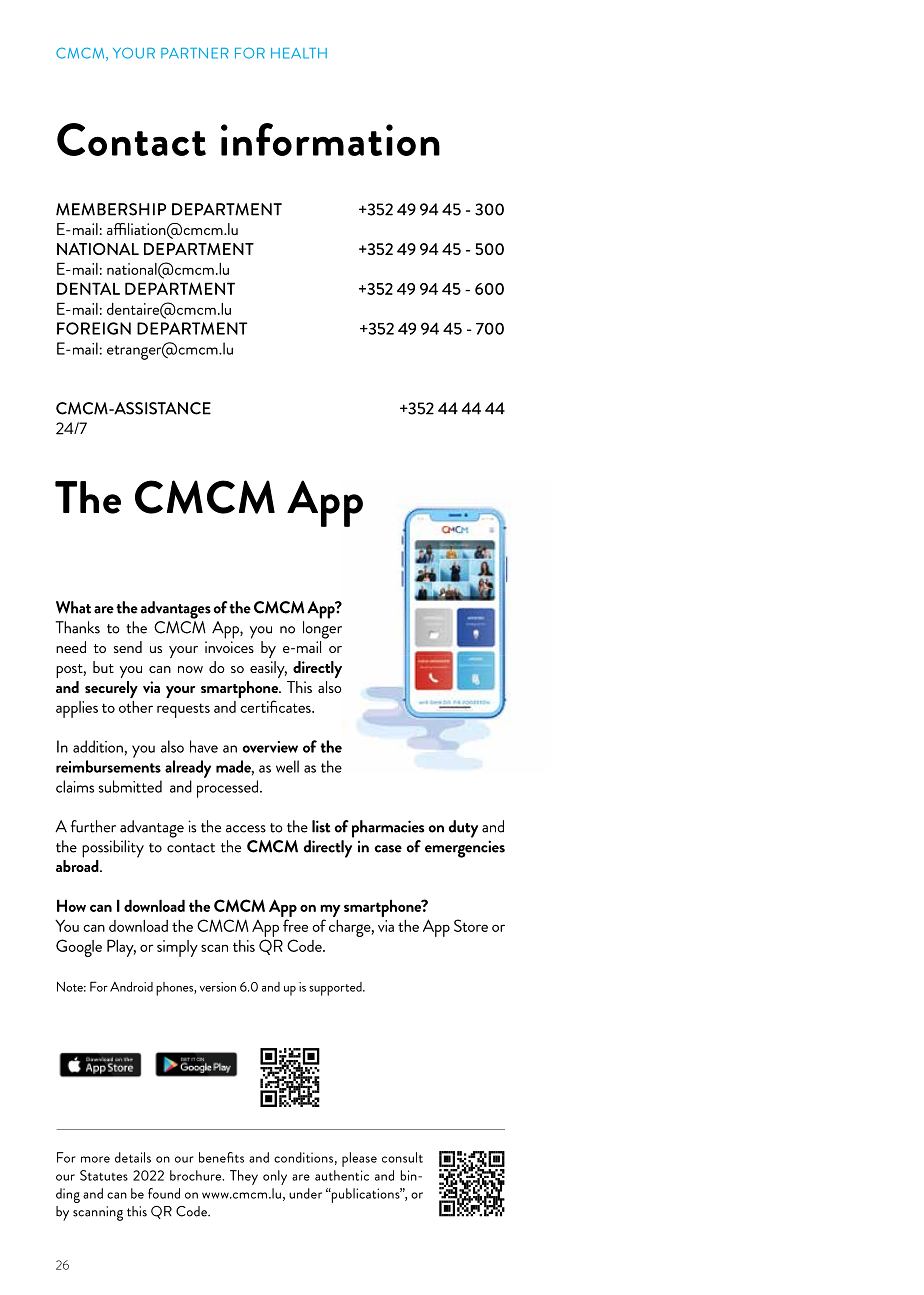 The width and height of the screenshot is (924, 1295). Describe the element at coordinates (195, 53) in the screenshot. I see `PARTNER` at that location.
